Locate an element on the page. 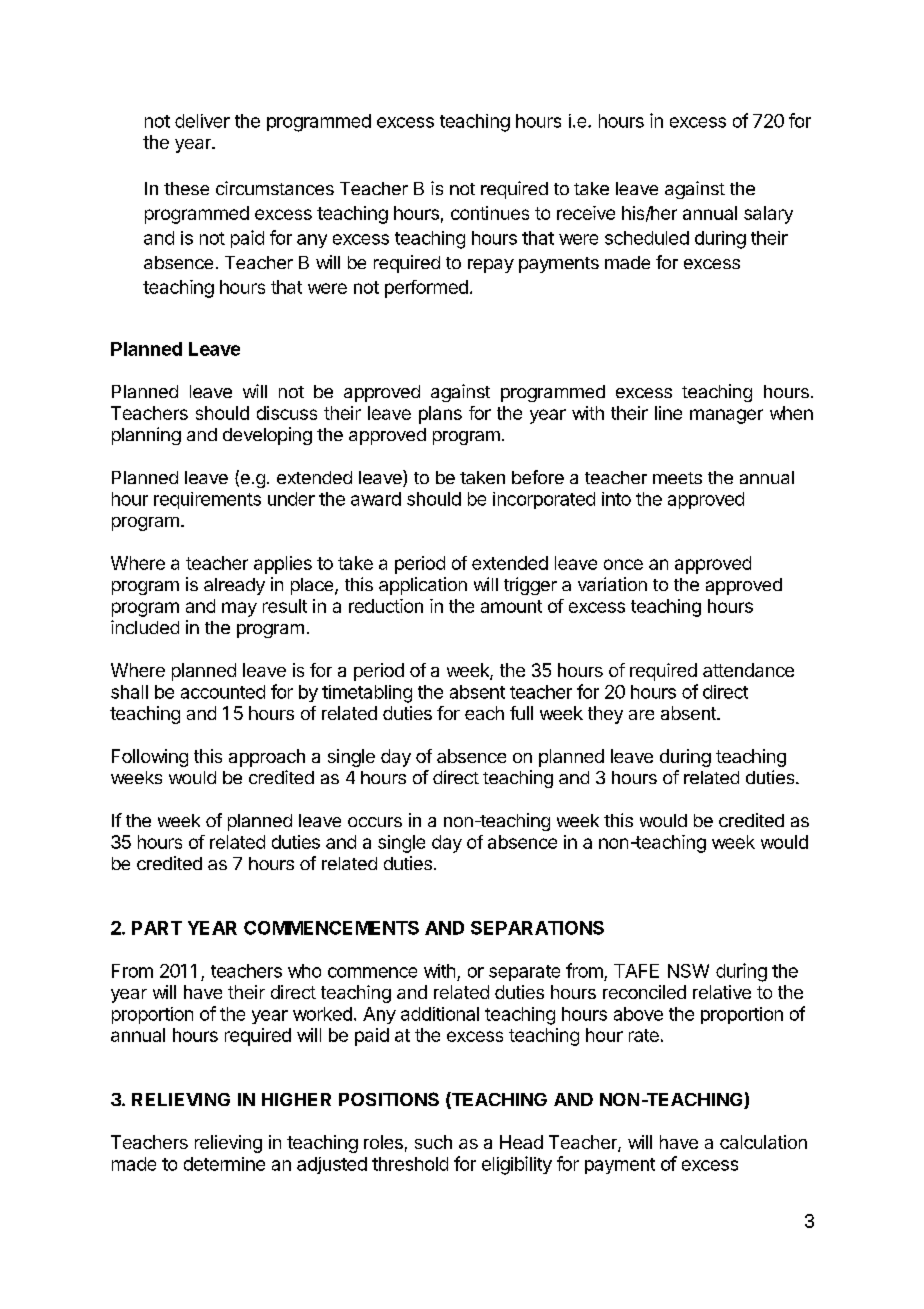 The height and width of the image is (1309, 924). salary is located at coordinates (768, 215).
